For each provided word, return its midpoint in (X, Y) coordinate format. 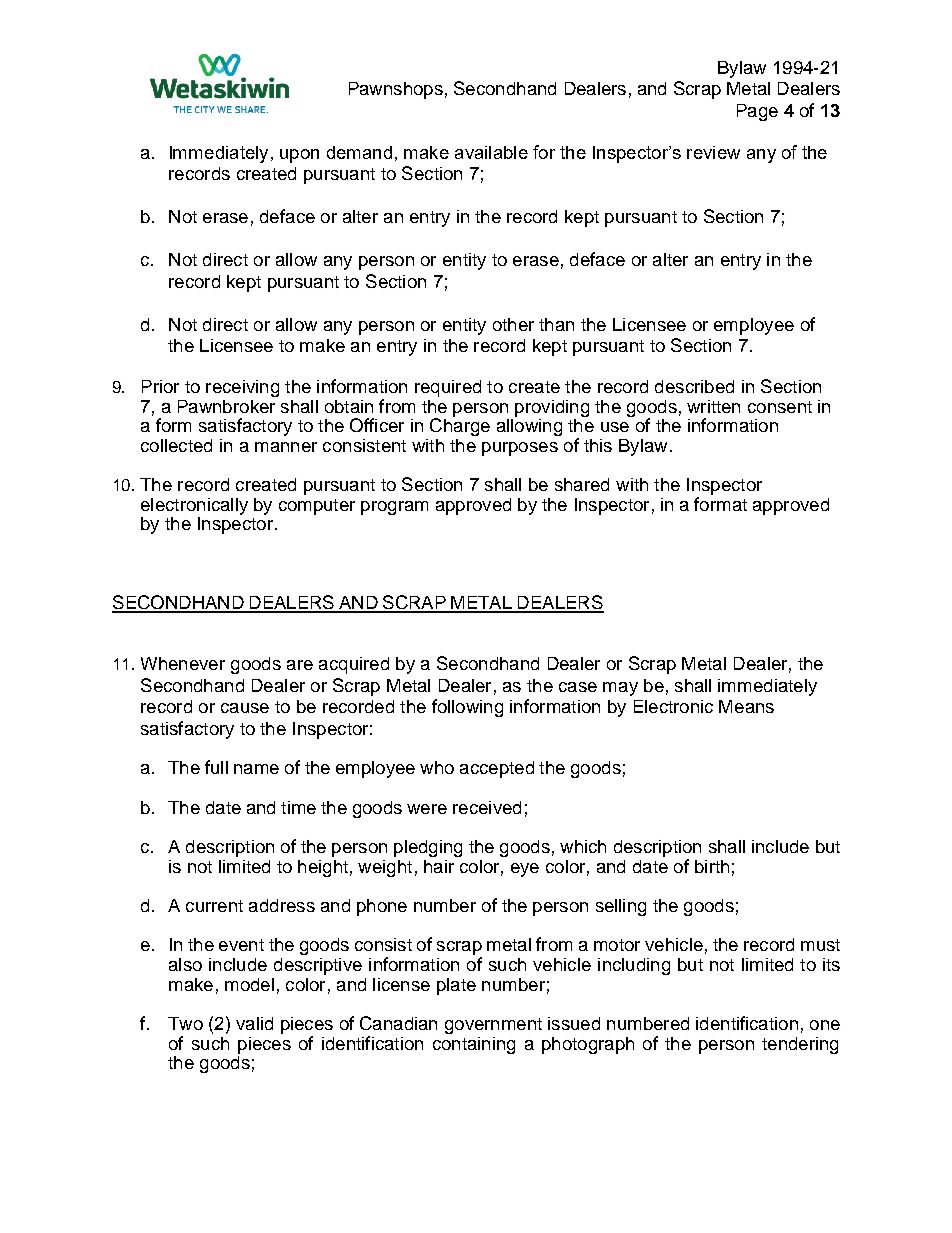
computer (317, 507)
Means (746, 706)
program (394, 508)
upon (299, 156)
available (491, 152)
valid (254, 1023)
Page (757, 112)
